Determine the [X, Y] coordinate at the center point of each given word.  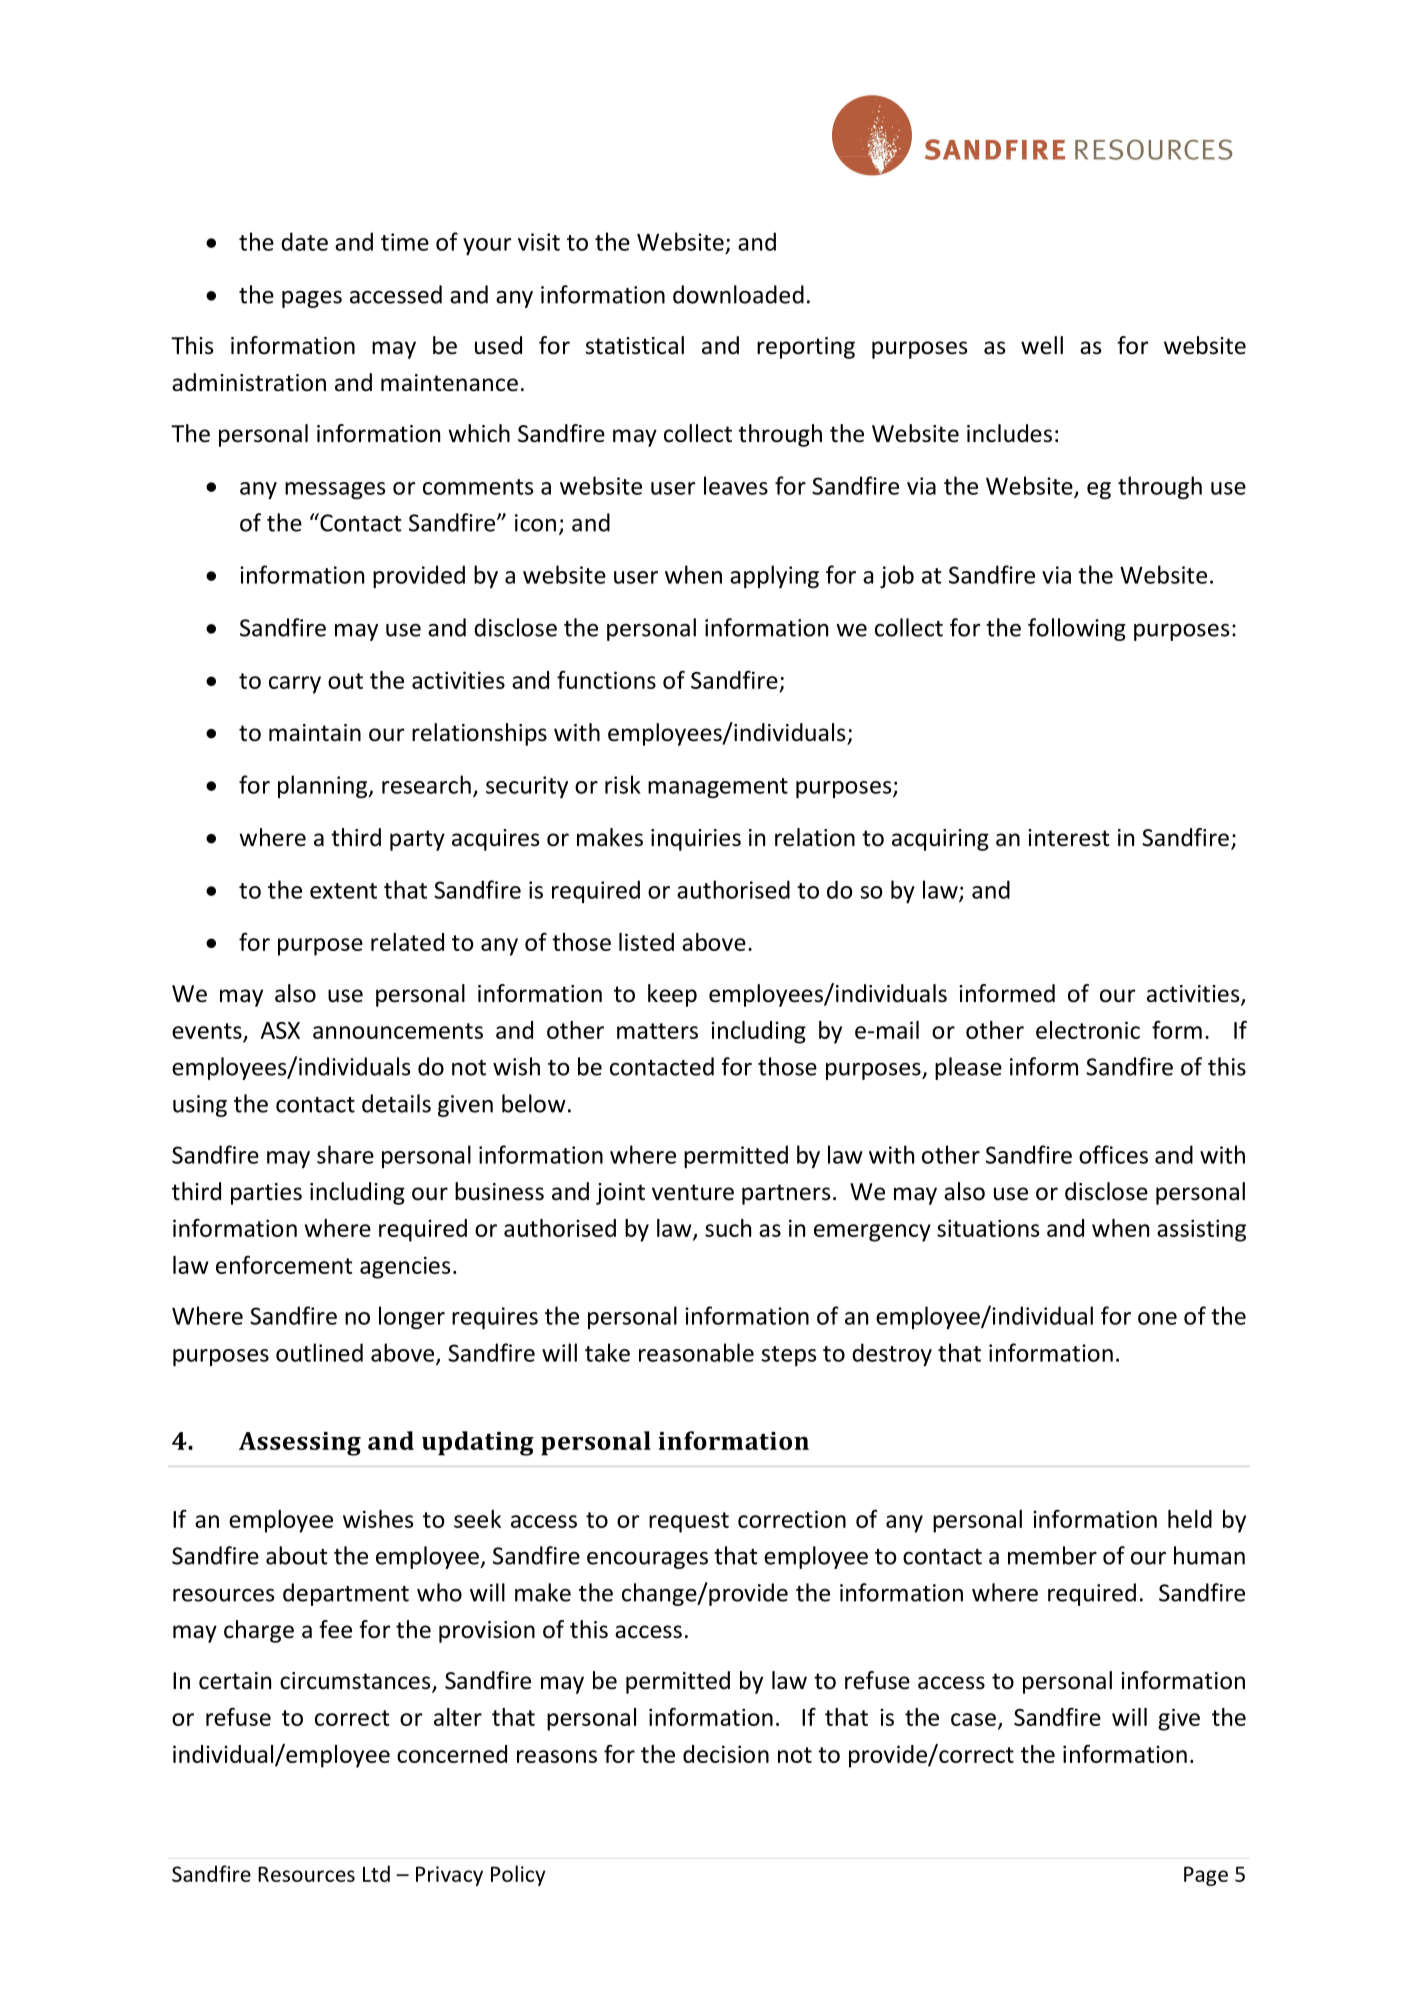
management [718, 788]
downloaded [738, 294]
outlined [319, 1352]
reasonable [696, 1352]
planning [324, 786]
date [304, 241]
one [1157, 1318]
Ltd [376, 1873]
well [1042, 345]
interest [1068, 838]
